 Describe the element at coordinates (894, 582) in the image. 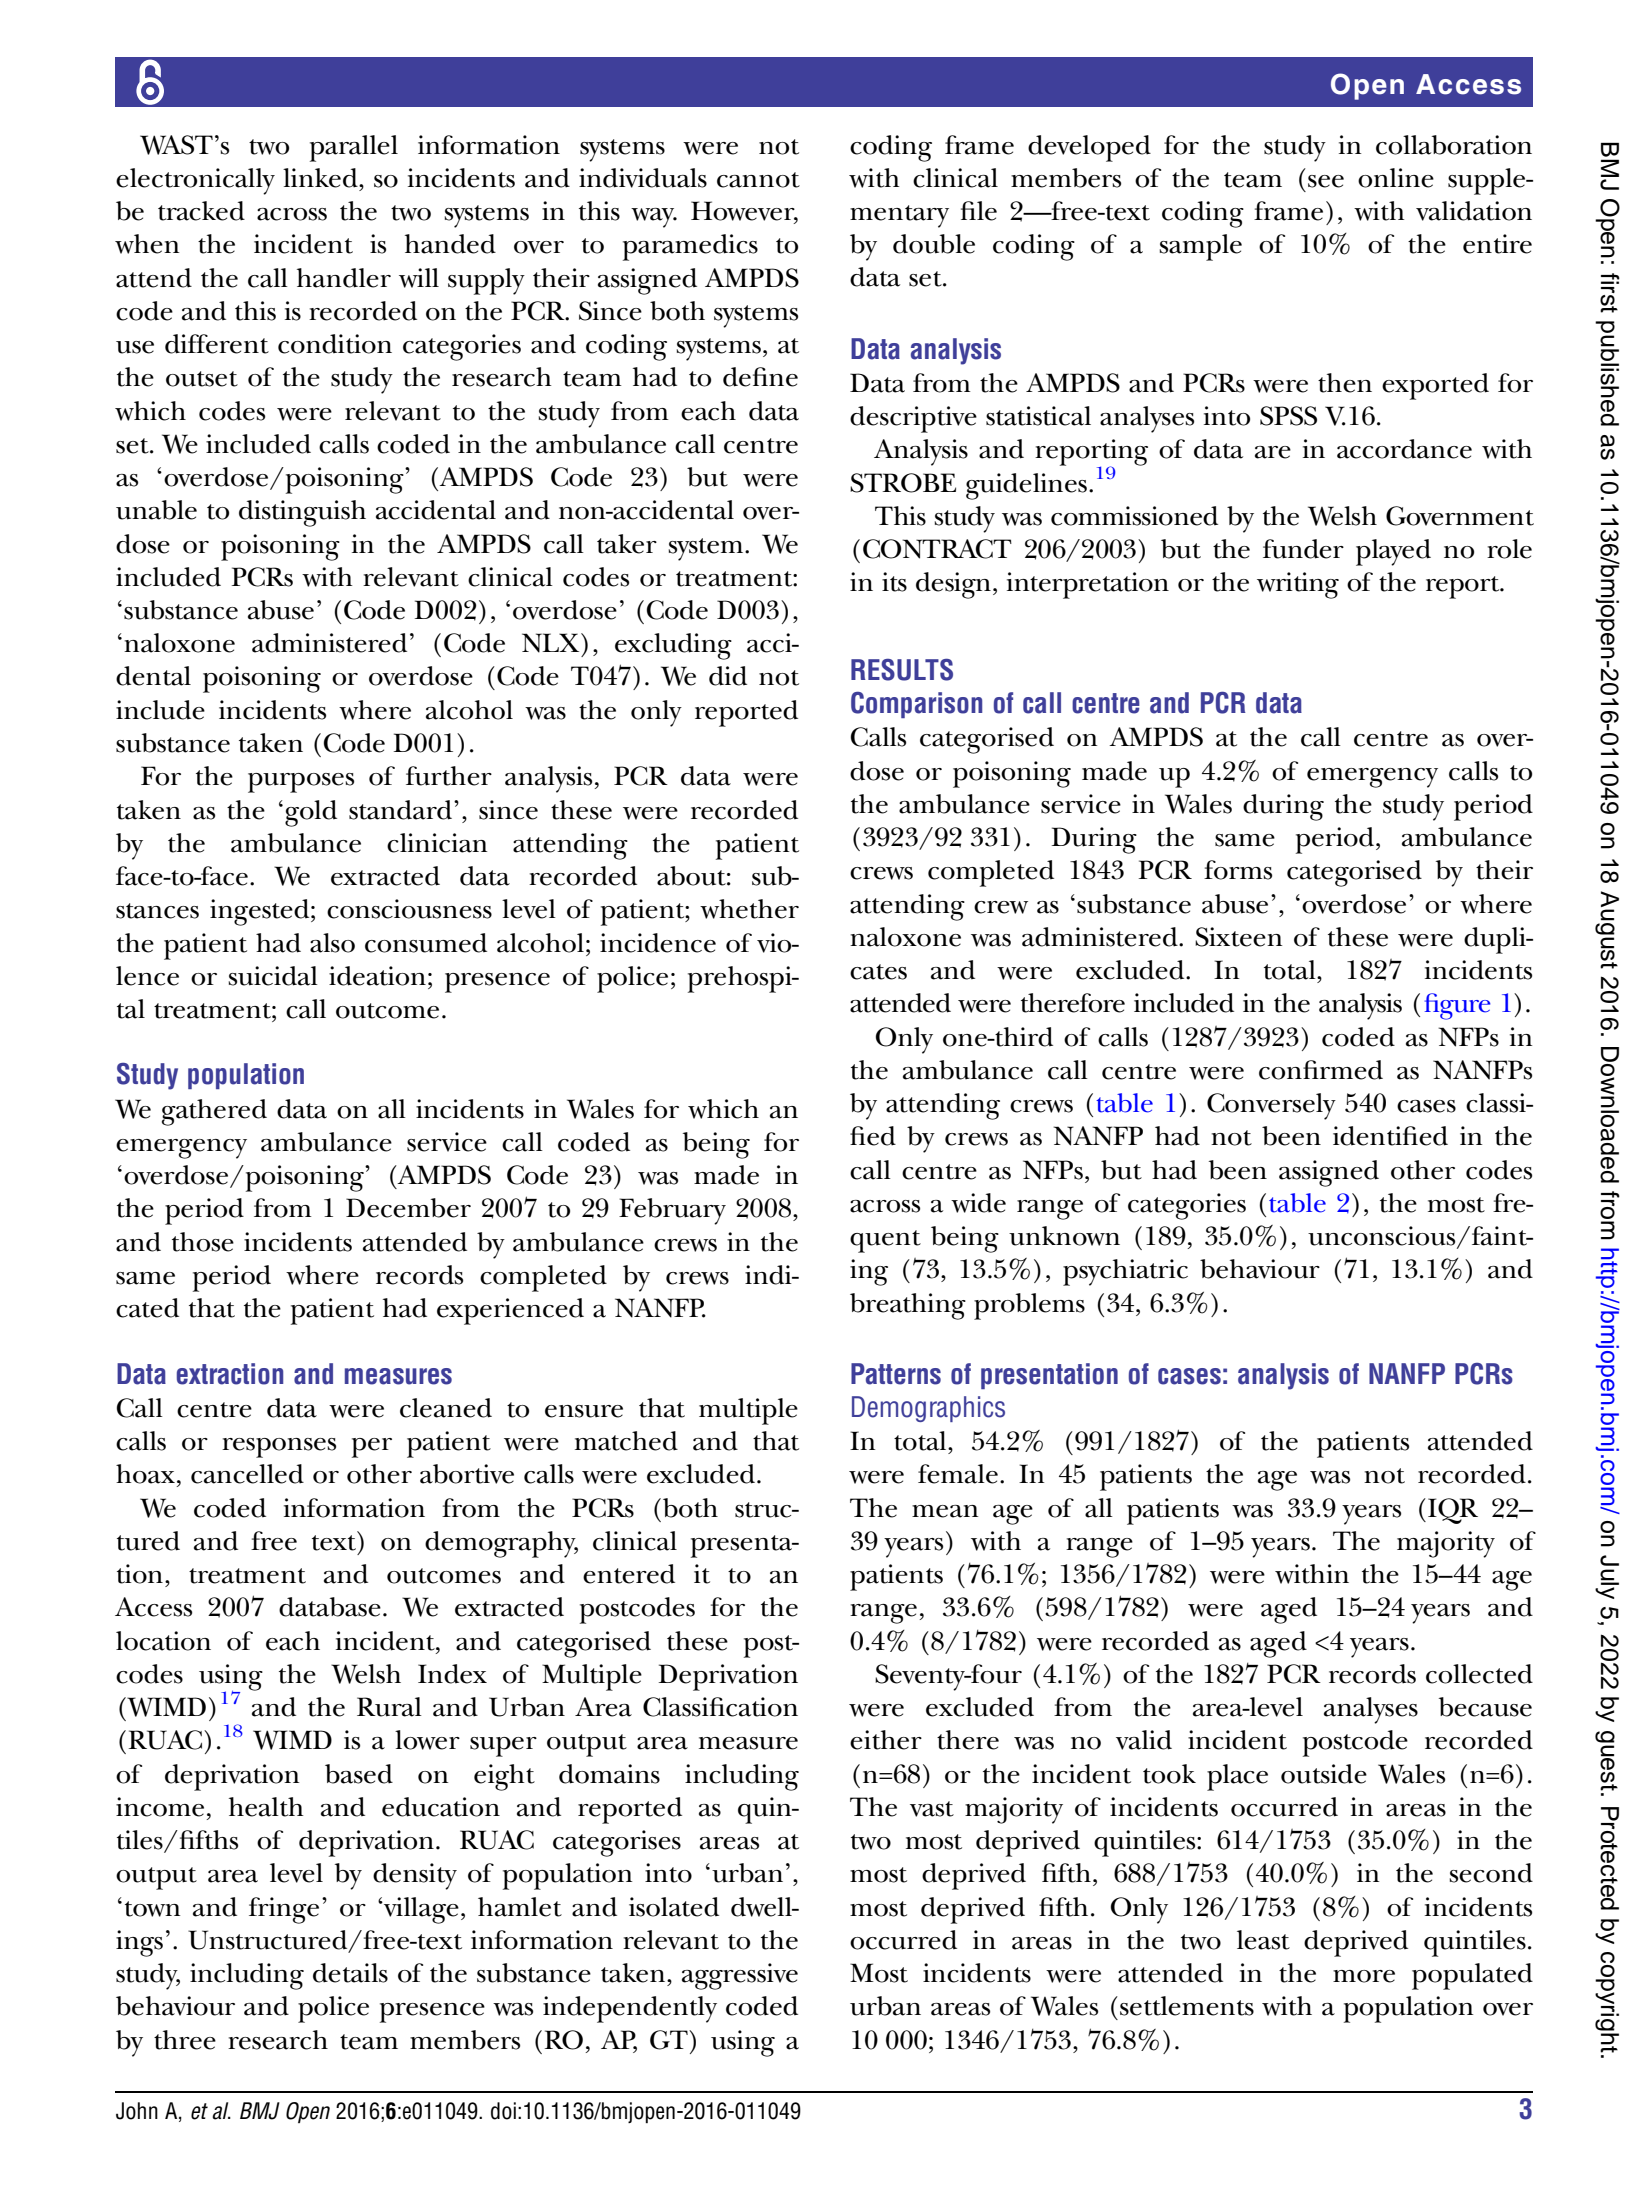

I see `its` at that location.
